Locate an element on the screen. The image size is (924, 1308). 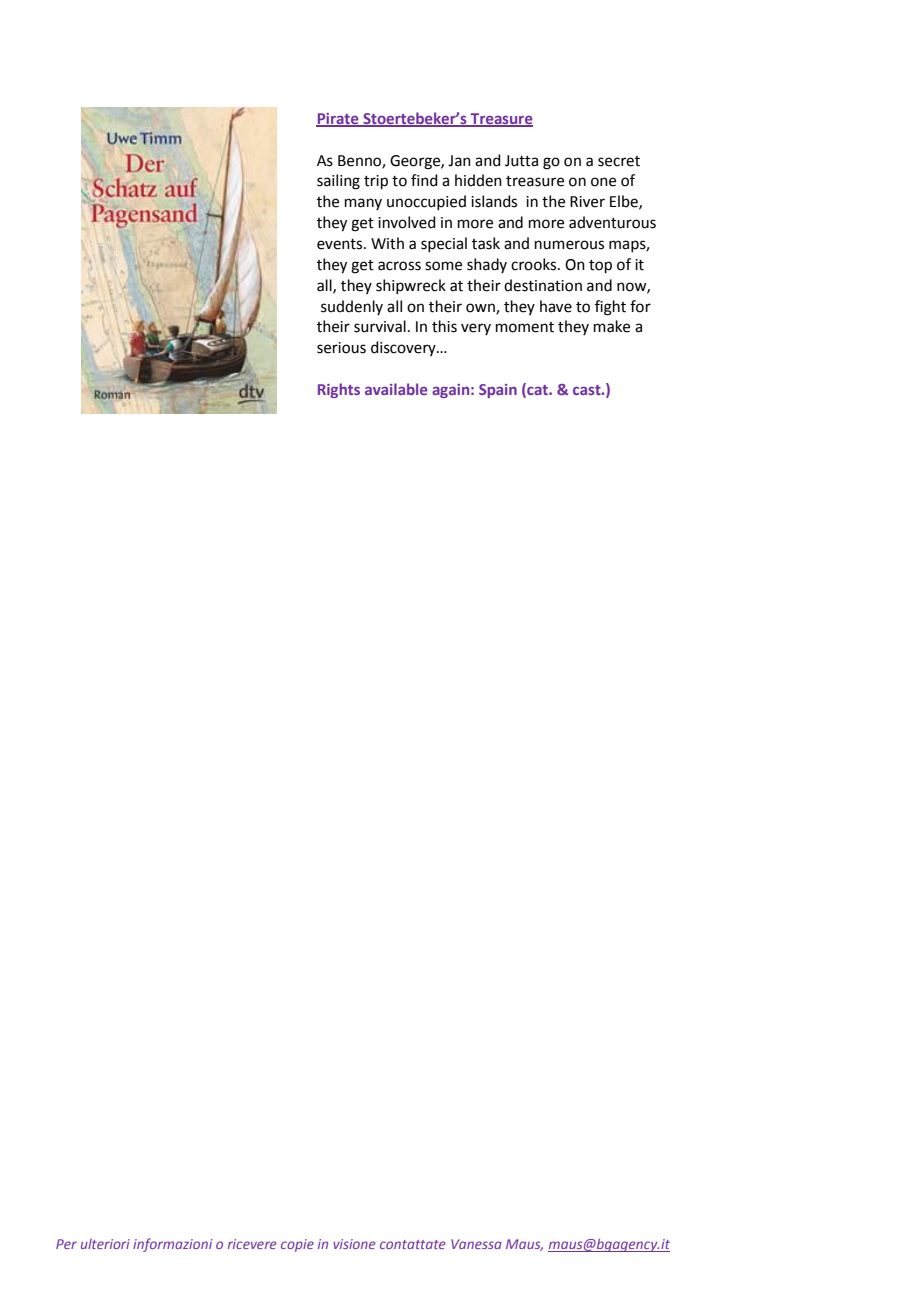
moment is located at coordinates (525, 327).
